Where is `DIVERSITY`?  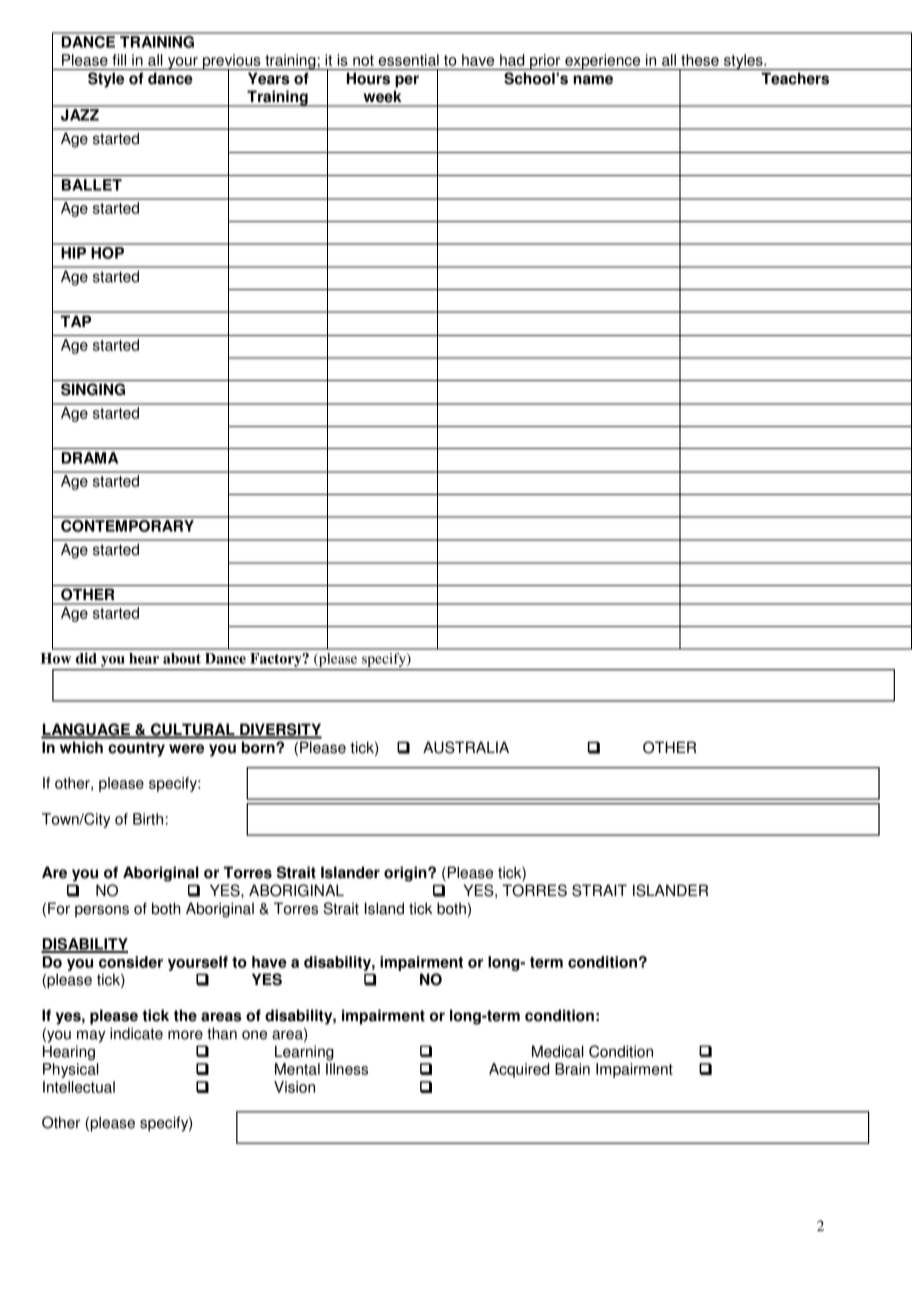
DIVERSITY is located at coordinates (280, 730).
